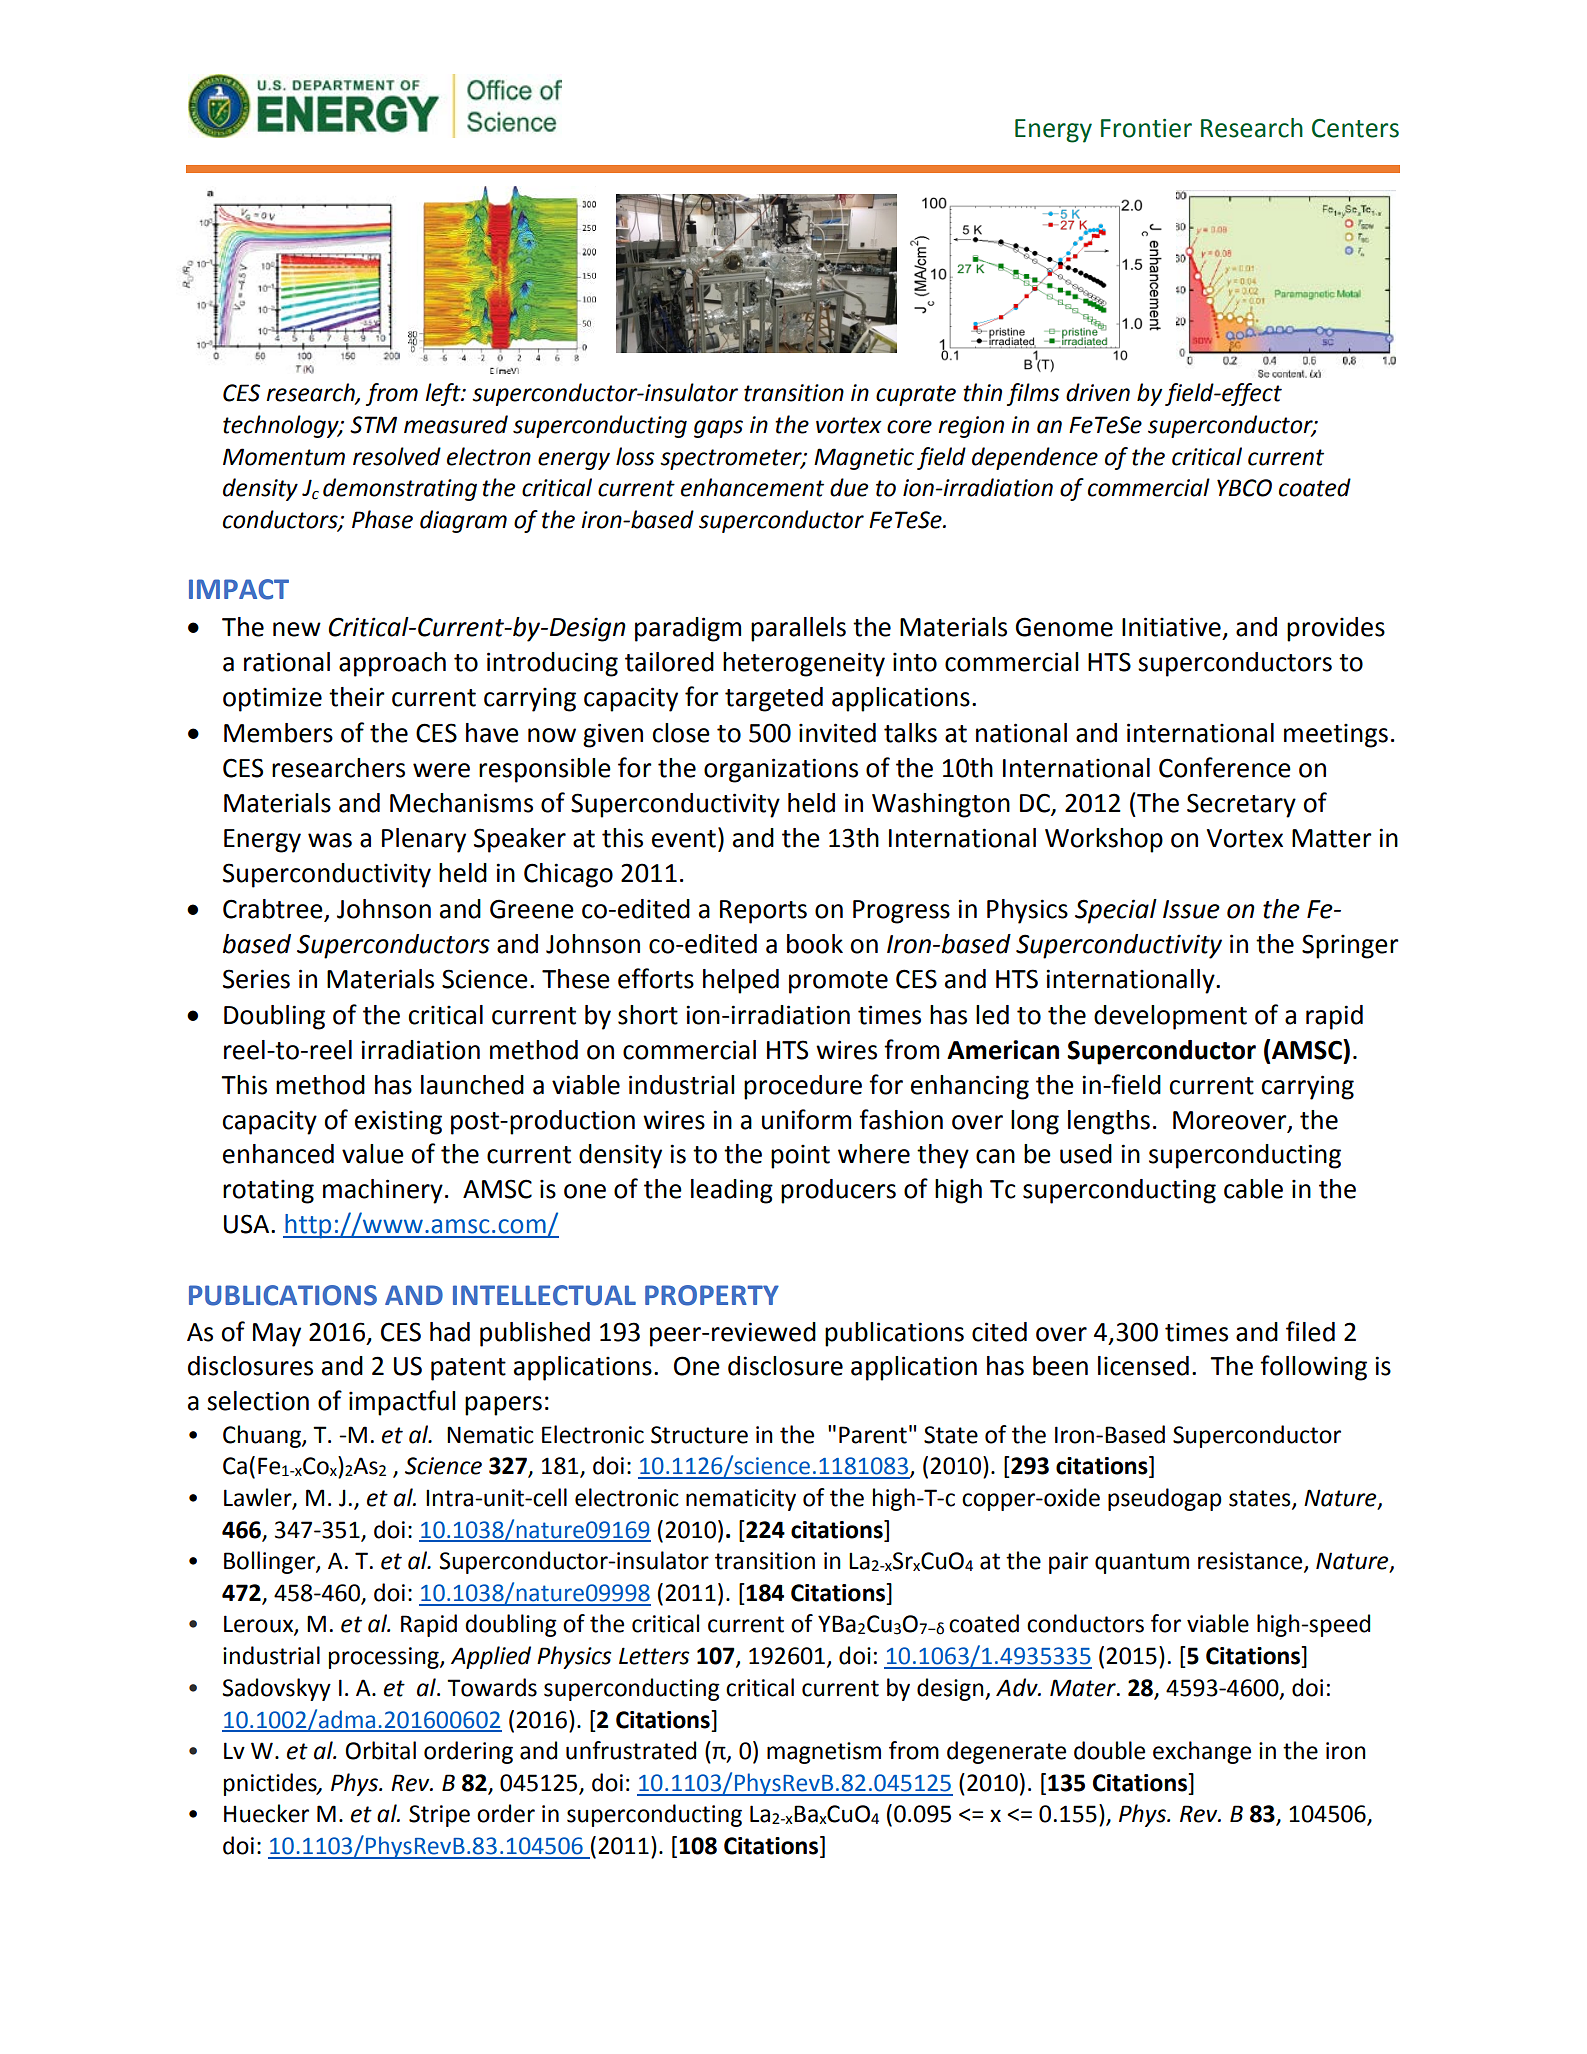 The image size is (1587, 2054). Describe the element at coordinates (381, 1750) in the screenshot. I see `Orbital` at that location.
